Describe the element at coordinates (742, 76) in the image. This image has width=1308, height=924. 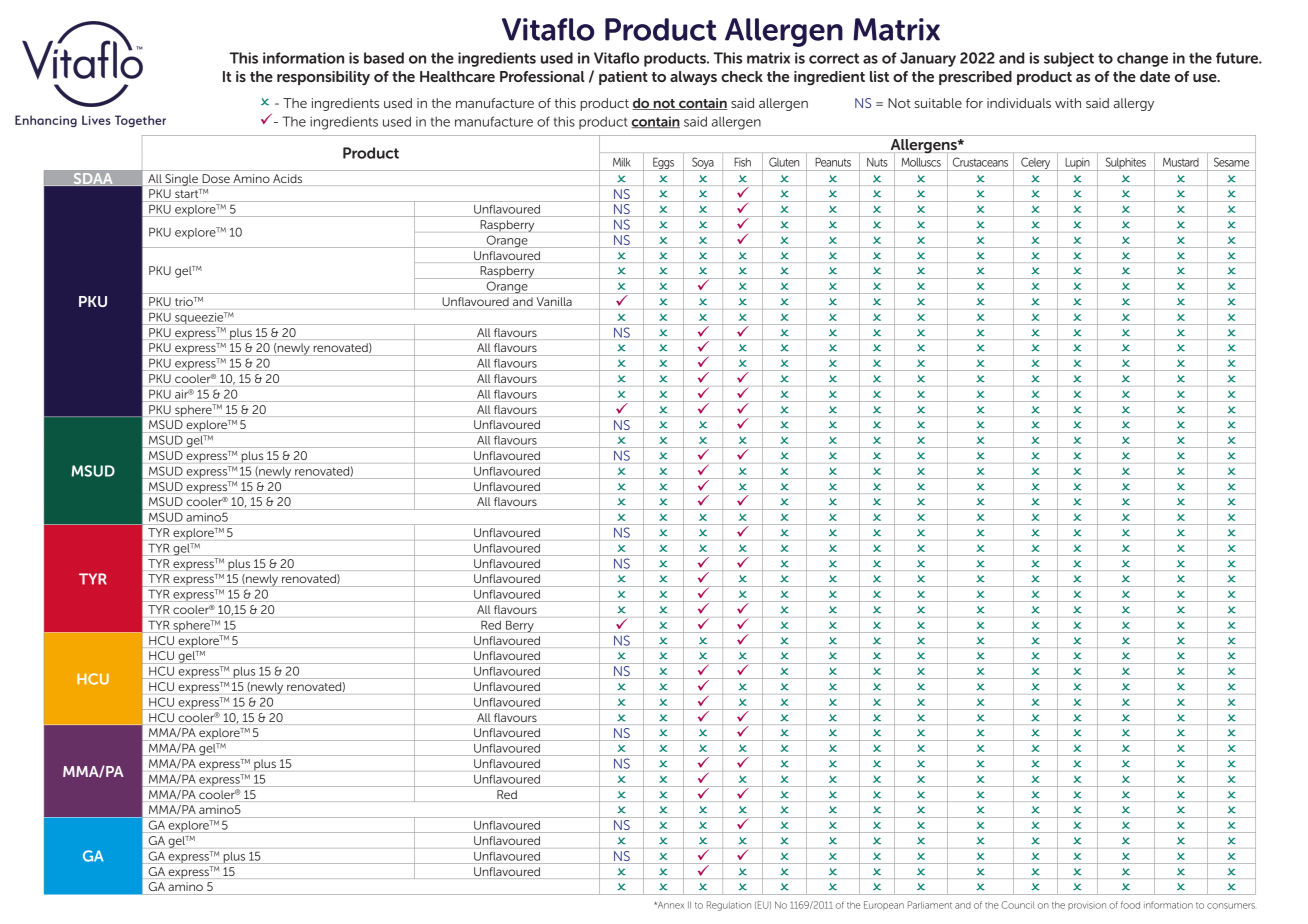
I see `check` at that location.
